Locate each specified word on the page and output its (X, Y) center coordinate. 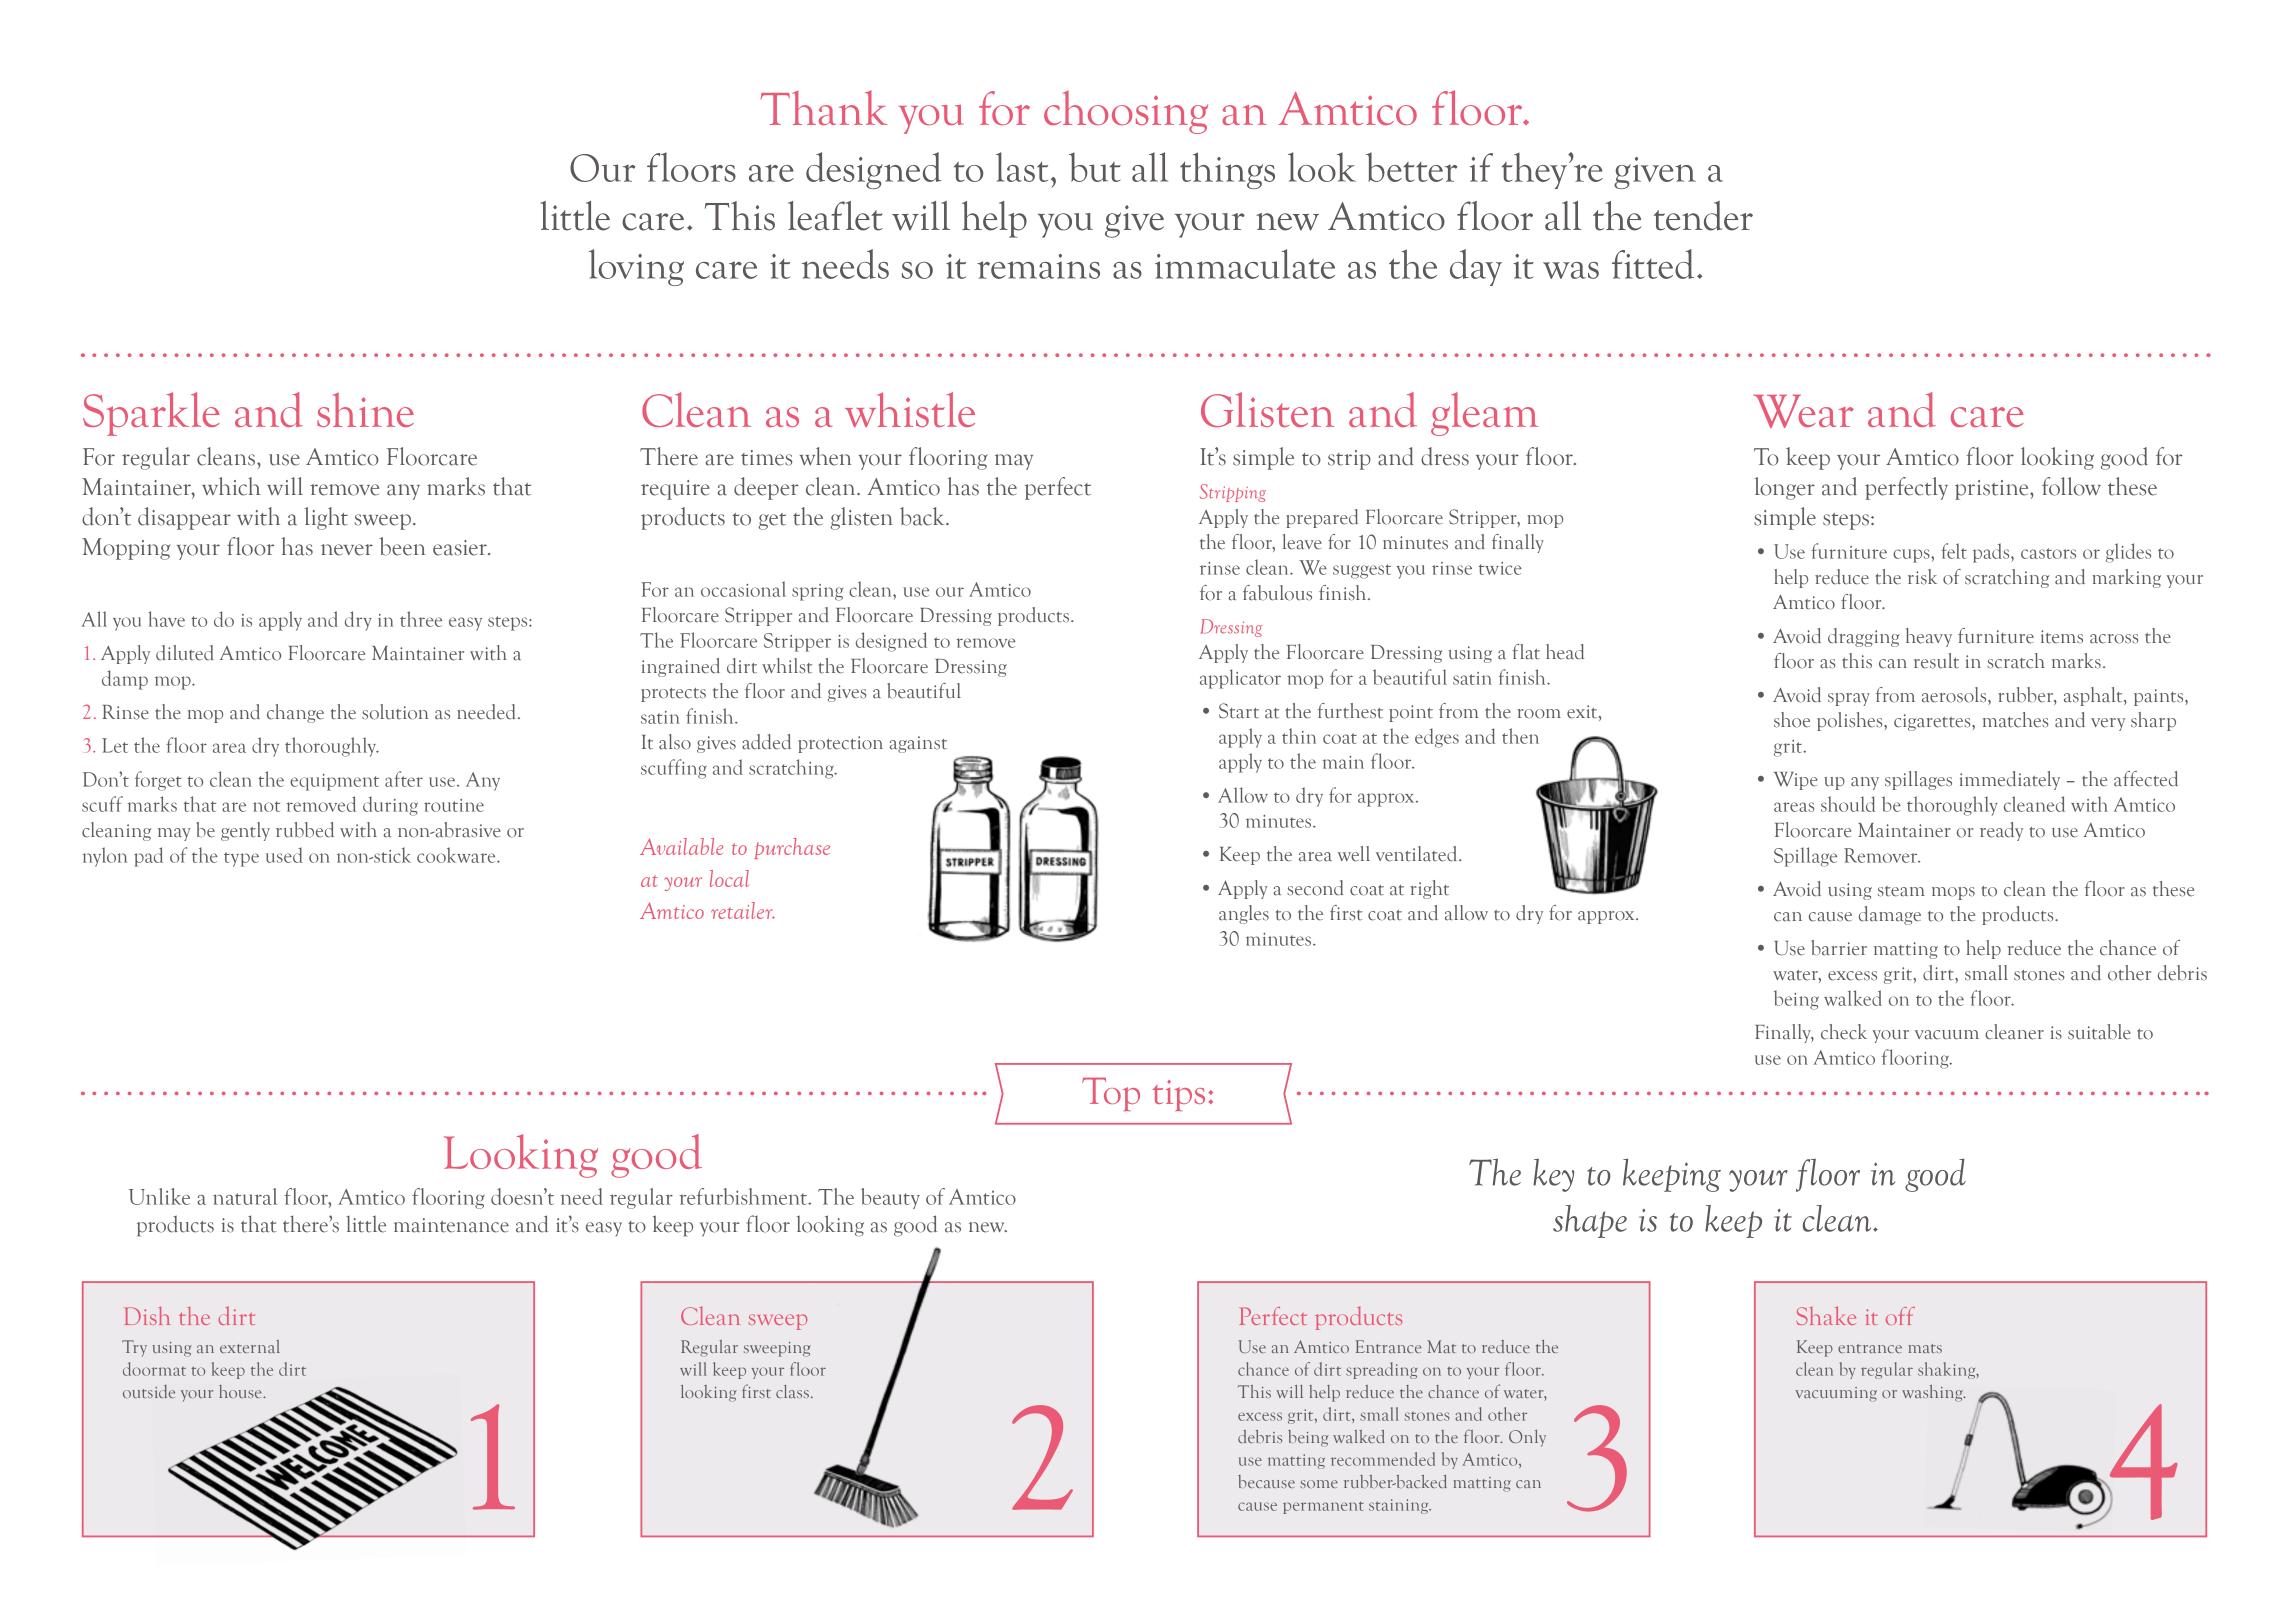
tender (1703, 216)
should (1848, 804)
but (1095, 167)
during (390, 806)
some (1319, 1484)
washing (1933, 1393)
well (1354, 854)
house (241, 1391)
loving (636, 267)
